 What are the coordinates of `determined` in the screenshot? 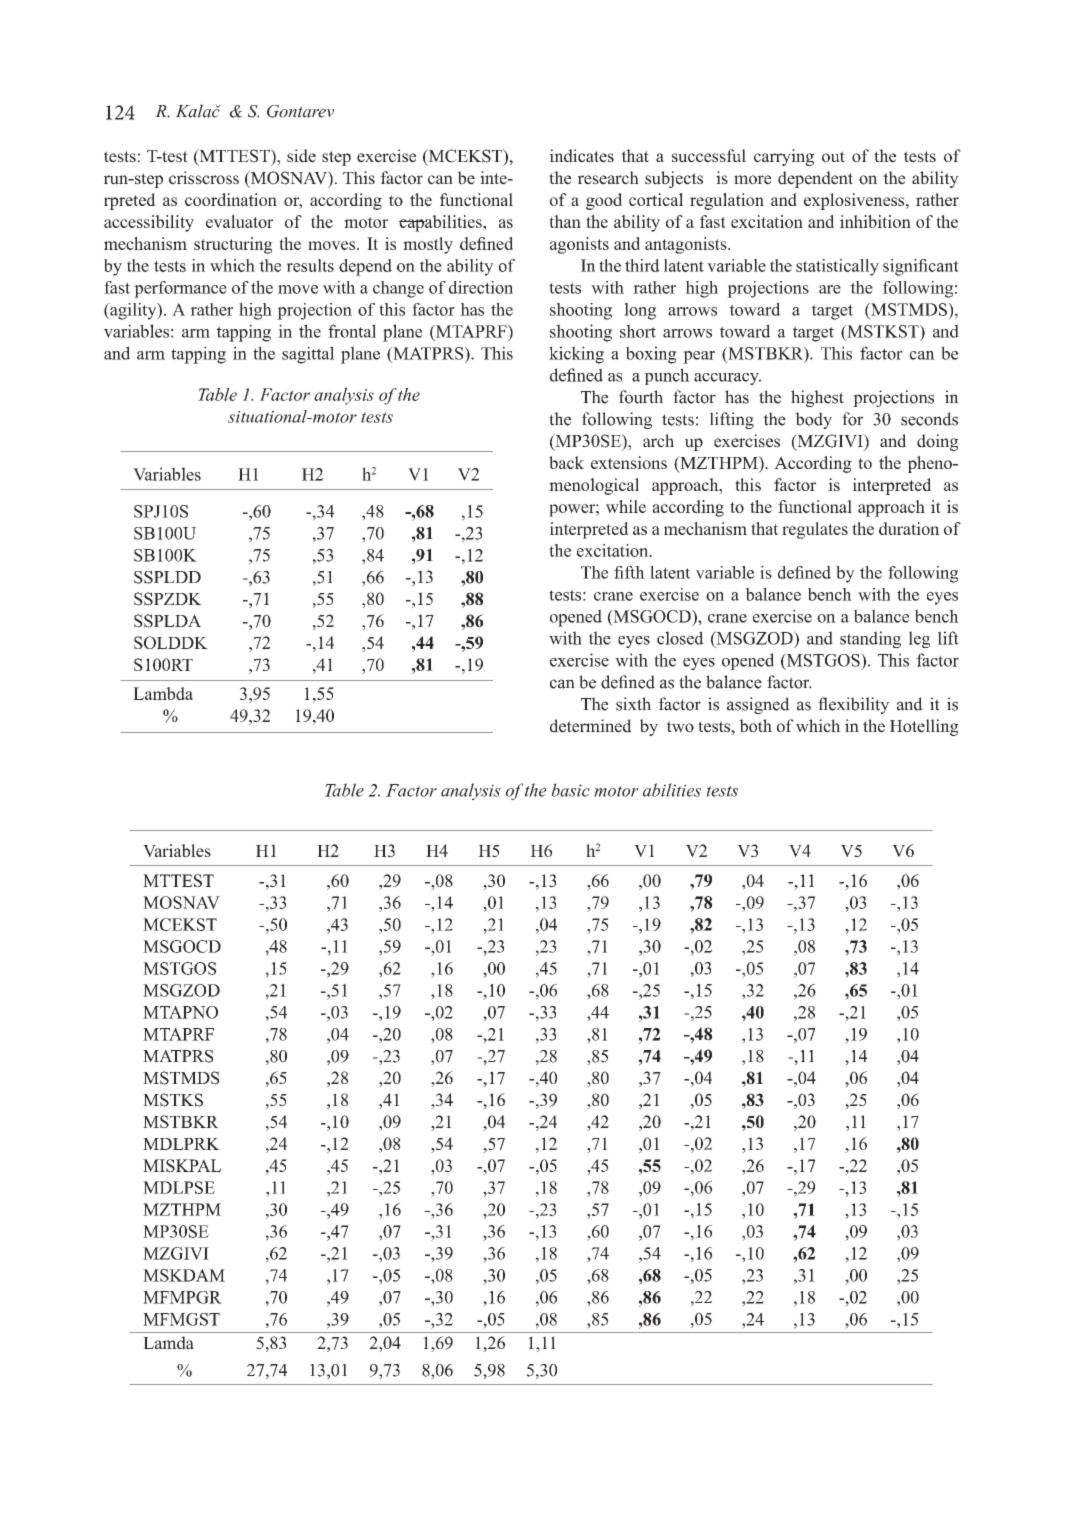 It's located at (591, 726).
